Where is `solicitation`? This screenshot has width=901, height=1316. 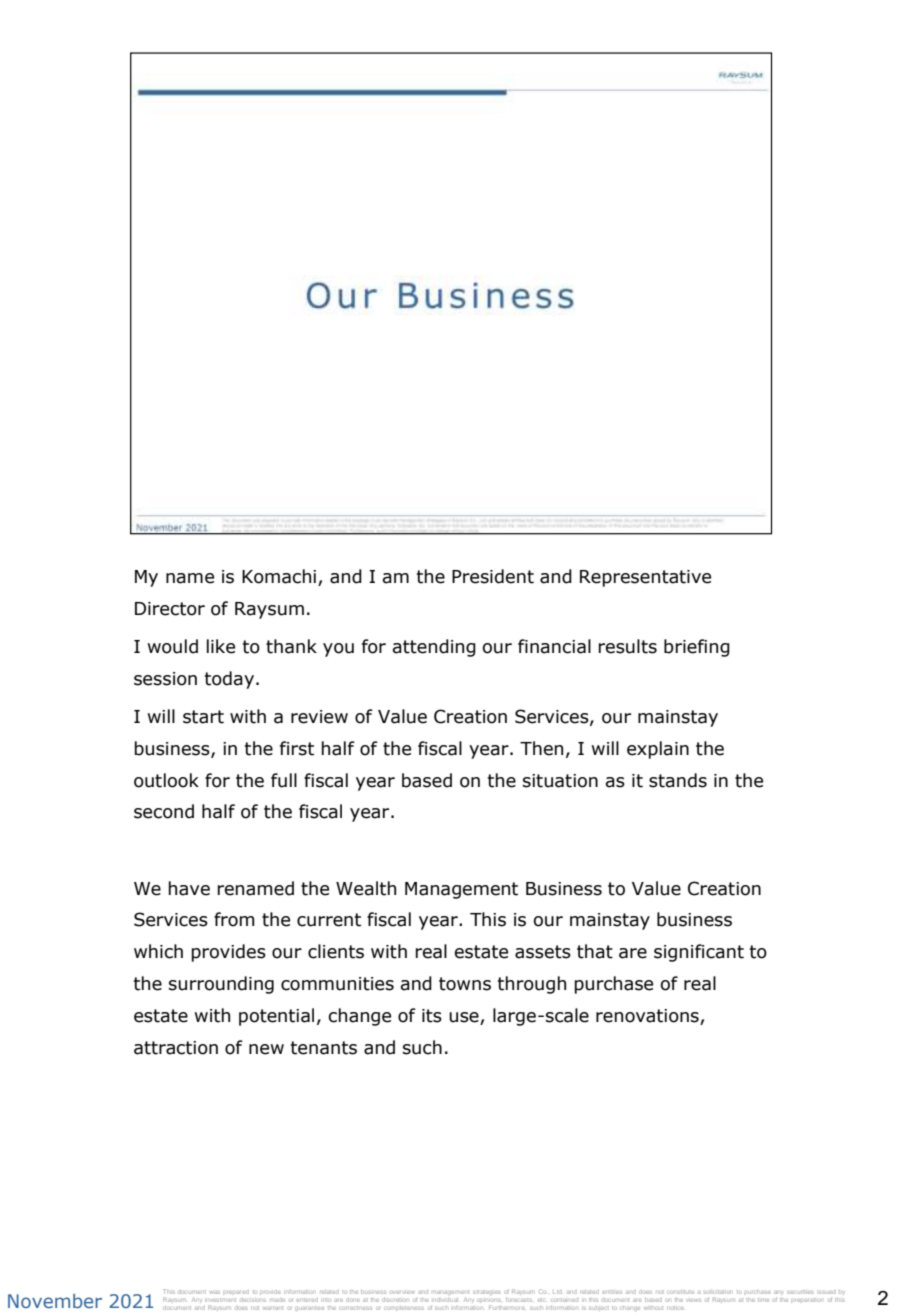
solicitation is located at coordinates (718, 1292).
